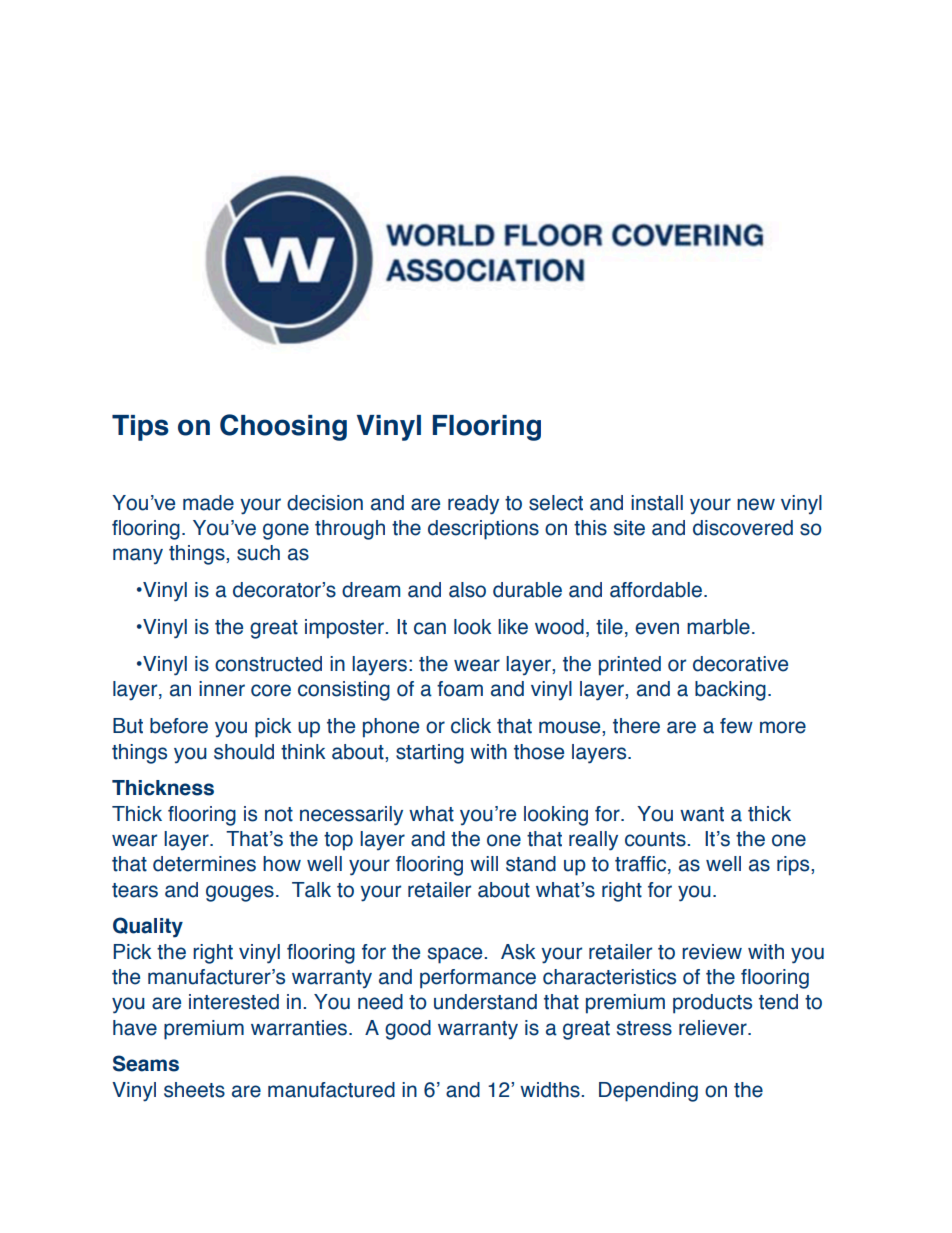 Image resolution: width=952 pixels, height=1233 pixels. Describe the element at coordinates (268, 664) in the screenshot. I see `constructed` at that location.
